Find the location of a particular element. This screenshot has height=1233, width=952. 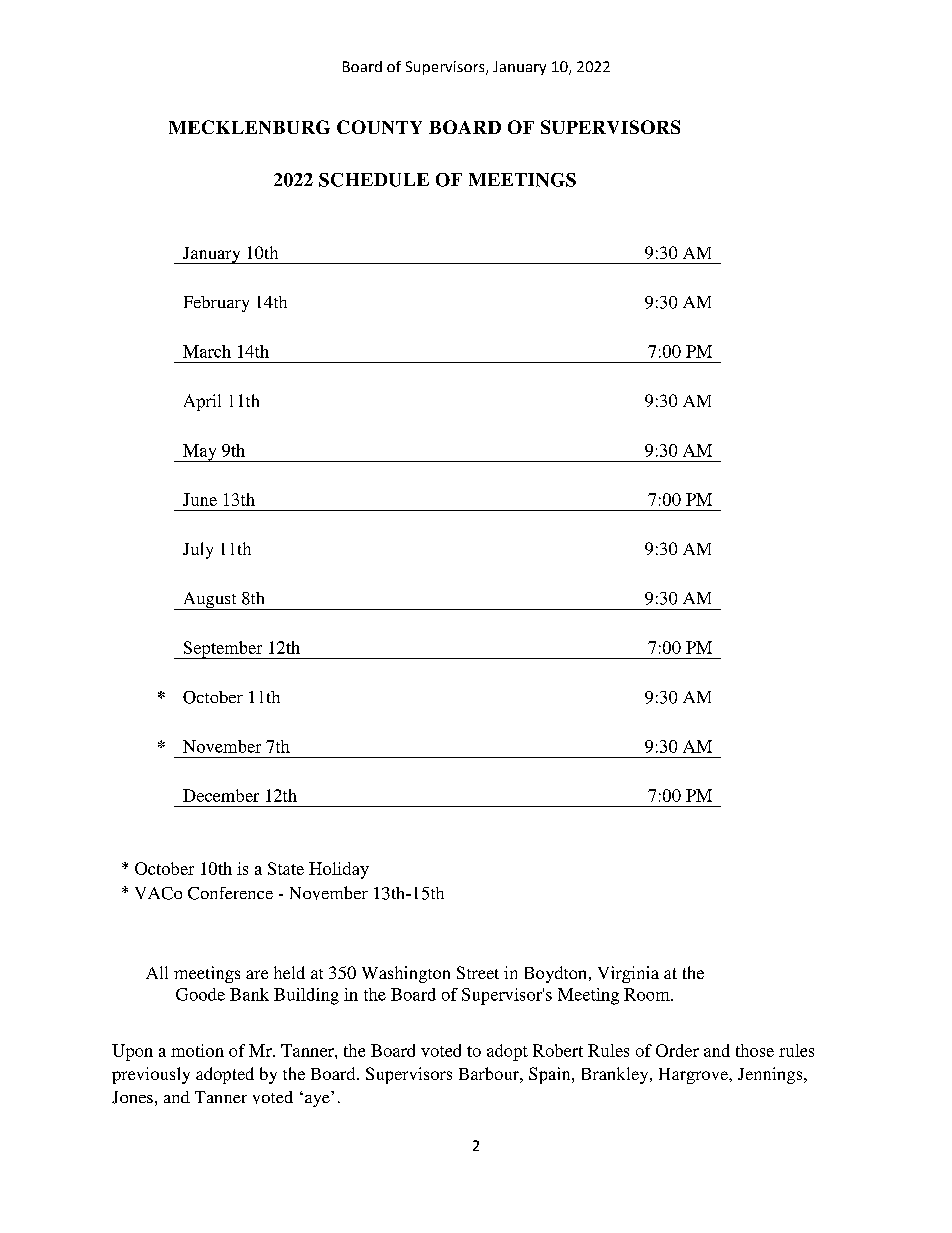

COUNTY is located at coordinates (379, 127).
